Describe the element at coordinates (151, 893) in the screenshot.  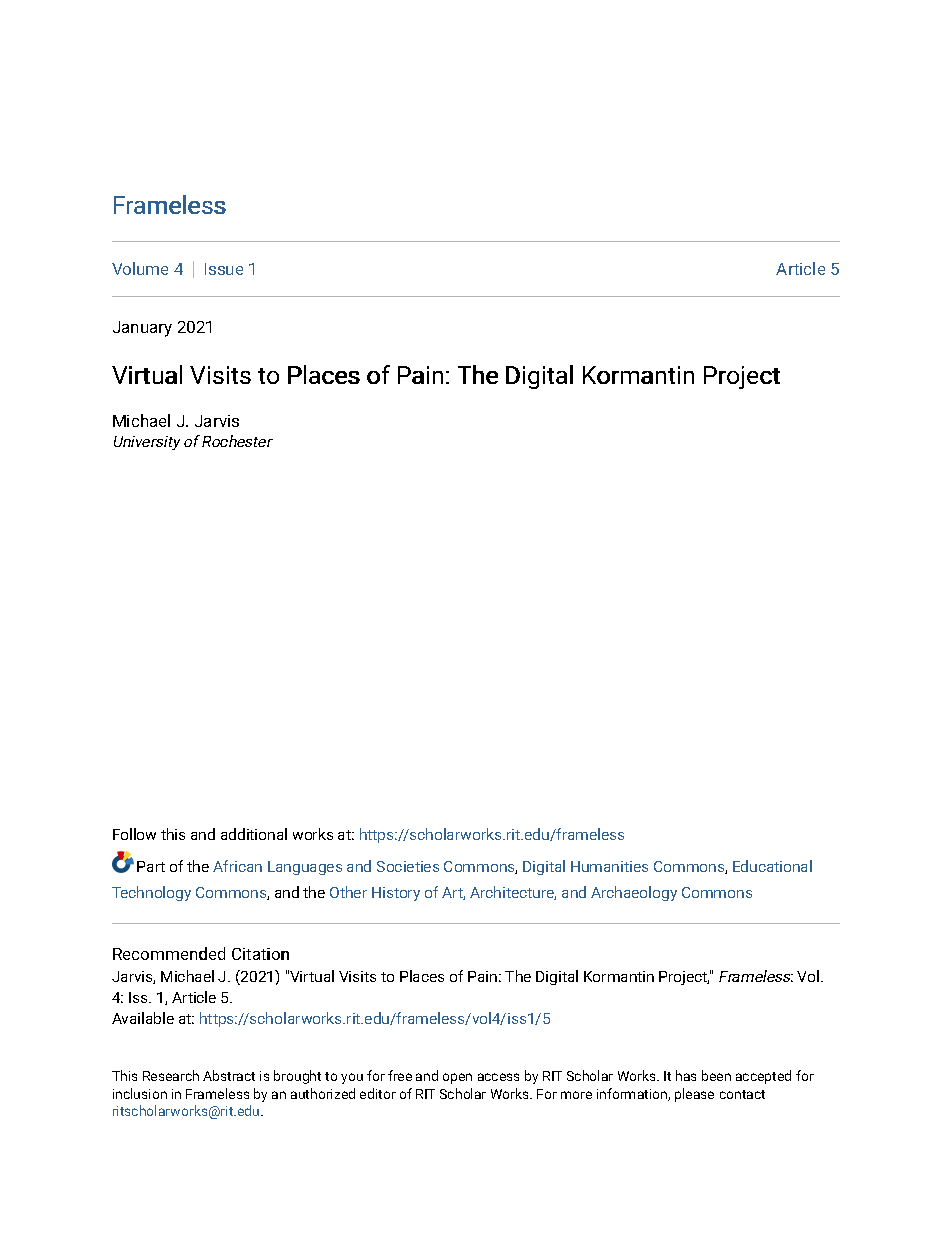
I see `Technology` at that location.
